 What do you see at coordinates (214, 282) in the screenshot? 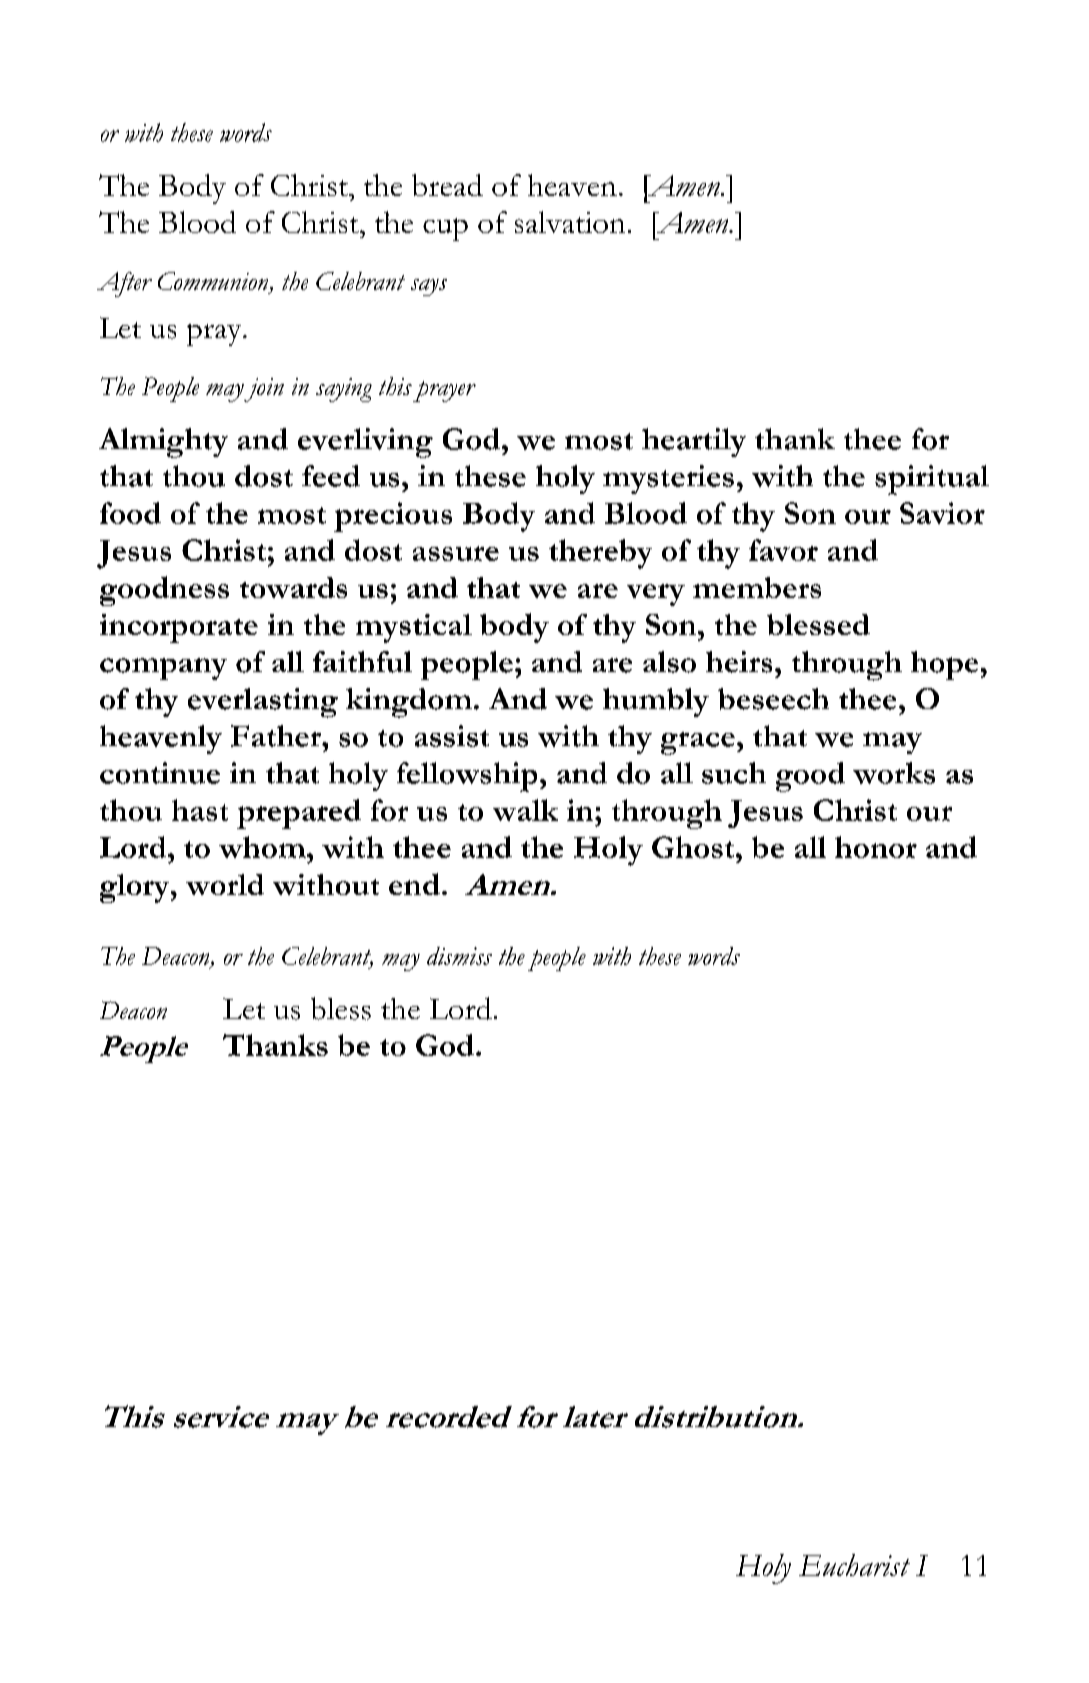
I see `Communion` at bounding box center [214, 282].
